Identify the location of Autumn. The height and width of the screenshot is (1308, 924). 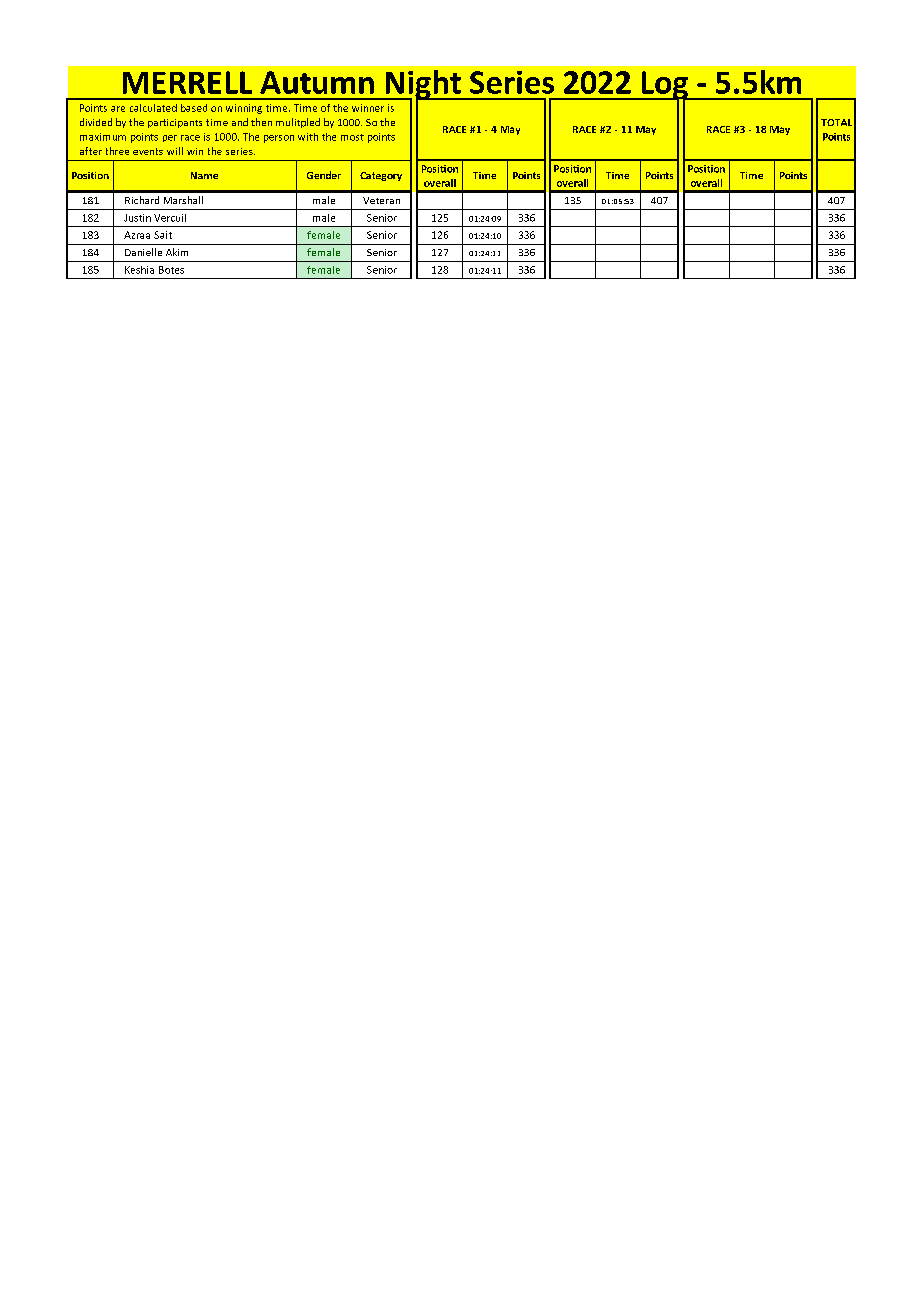
(317, 82).
